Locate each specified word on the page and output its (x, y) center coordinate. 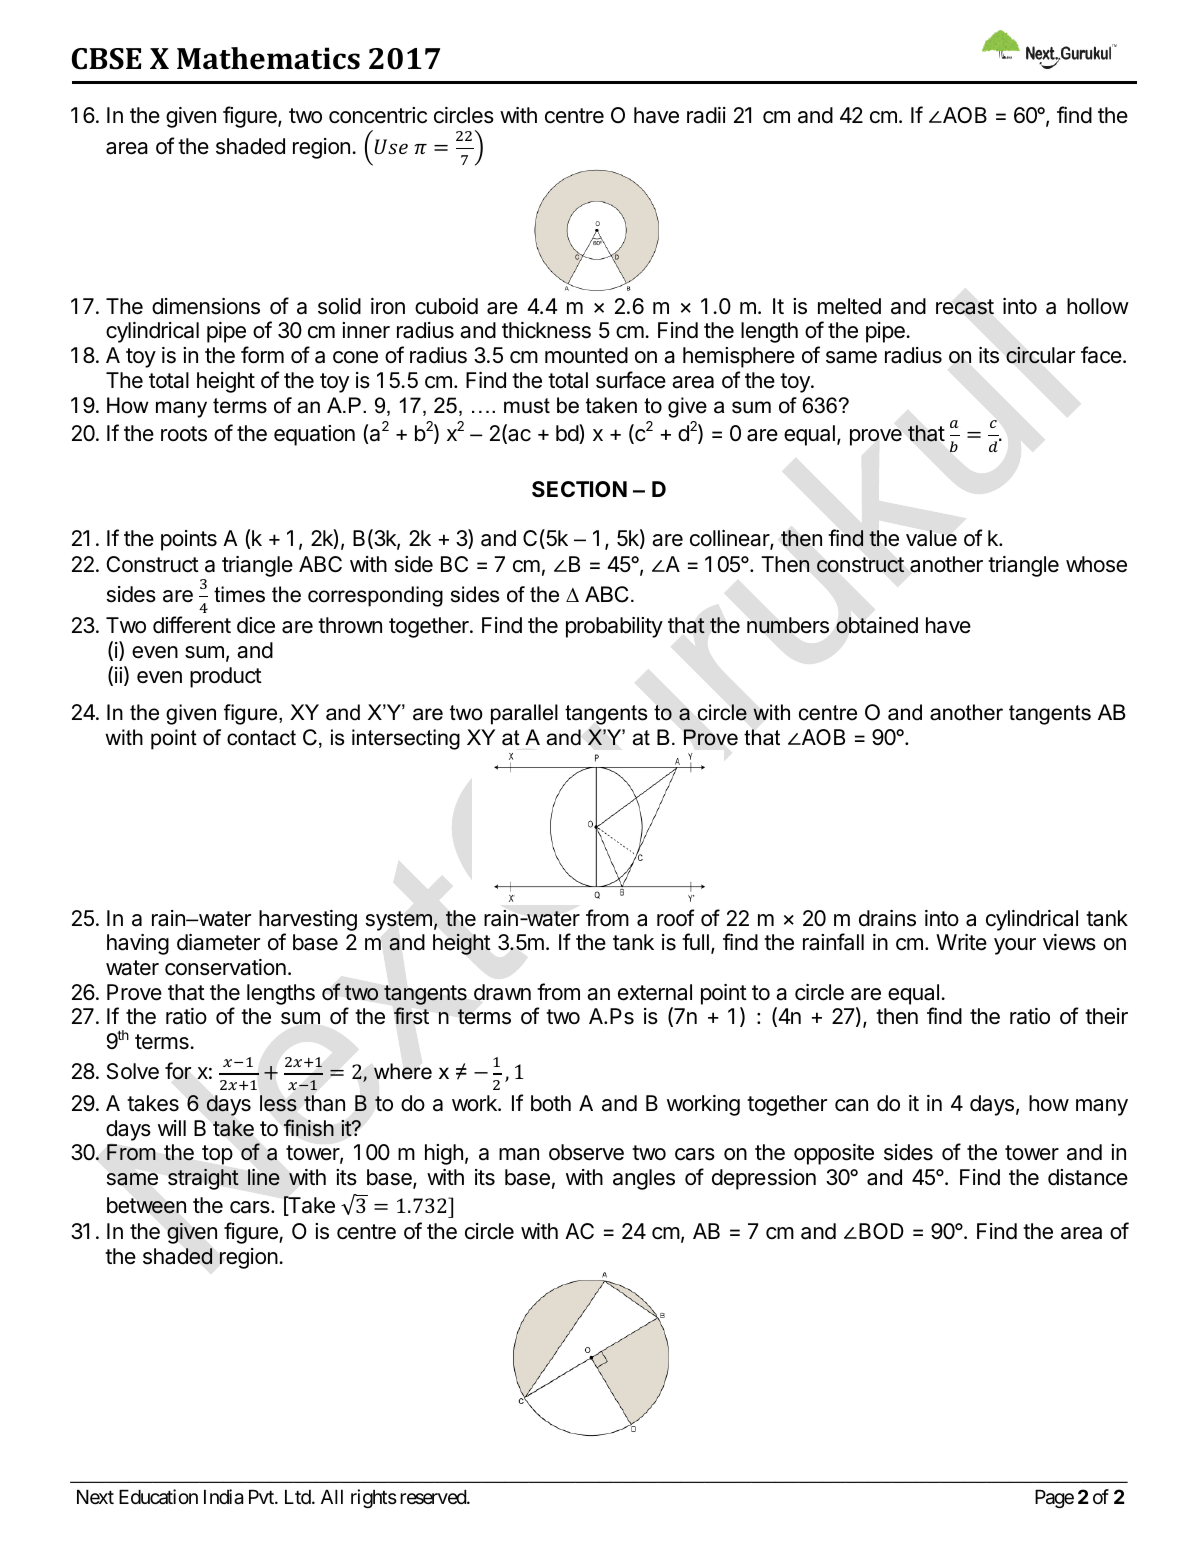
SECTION (579, 489)
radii (706, 115)
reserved (434, 1497)
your (1015, 946)
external (655, 992)
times (239, 594)
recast (965, 307)
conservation (225, 967)
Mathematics (268, 58)
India (223, 1497)
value (931, 538)
